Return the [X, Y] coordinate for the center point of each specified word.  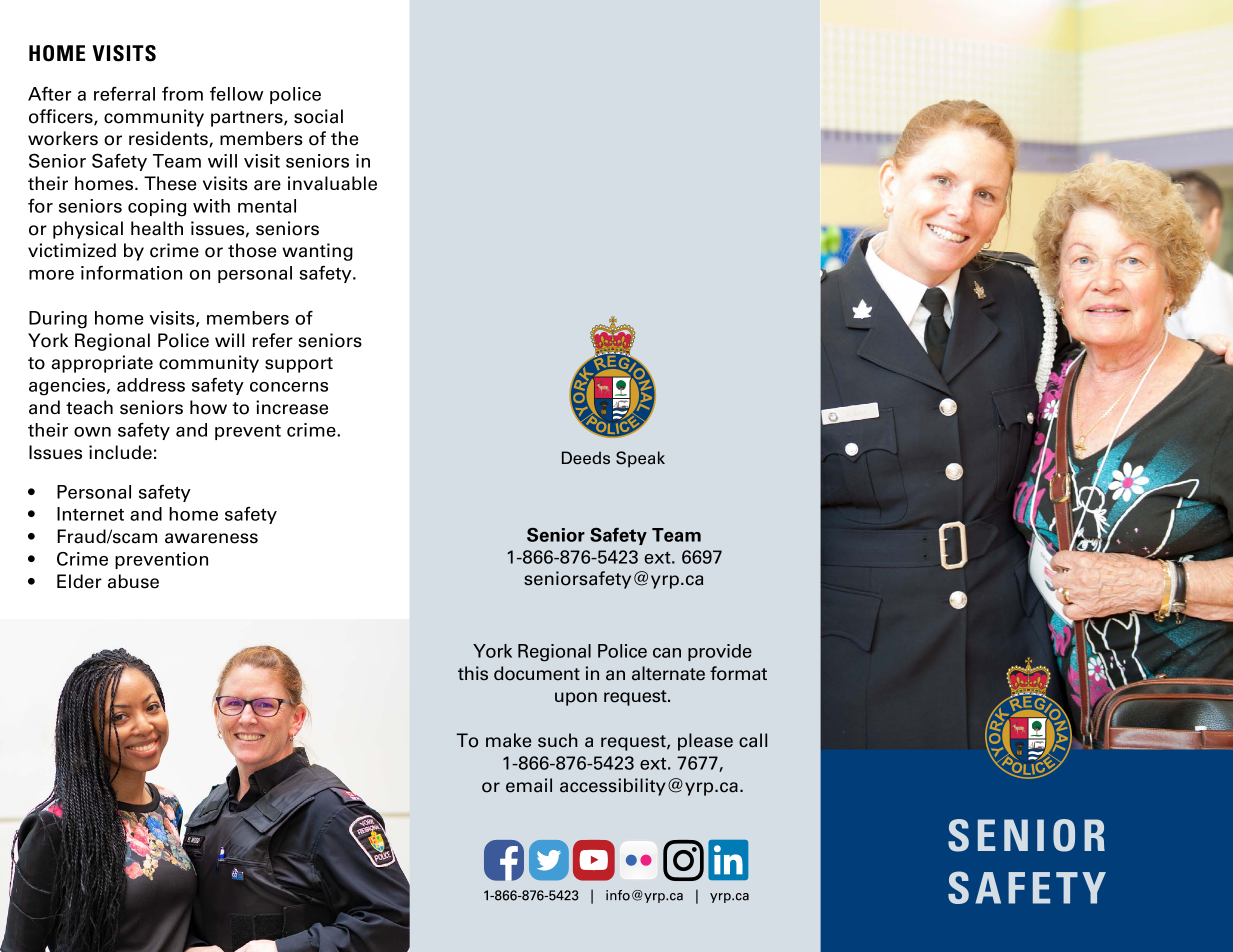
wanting [317, 252]
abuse [133, 581]
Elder [79, 581]
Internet [90, 514]
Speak [640, 459]
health [157, 228]
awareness [211, 538]
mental [267, 206]
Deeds [586, 458]
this [473, 673]
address [151, 385]
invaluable [332, 183]
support [299, 365]
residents [169, 139]
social [318, 116]
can [667, 653]
